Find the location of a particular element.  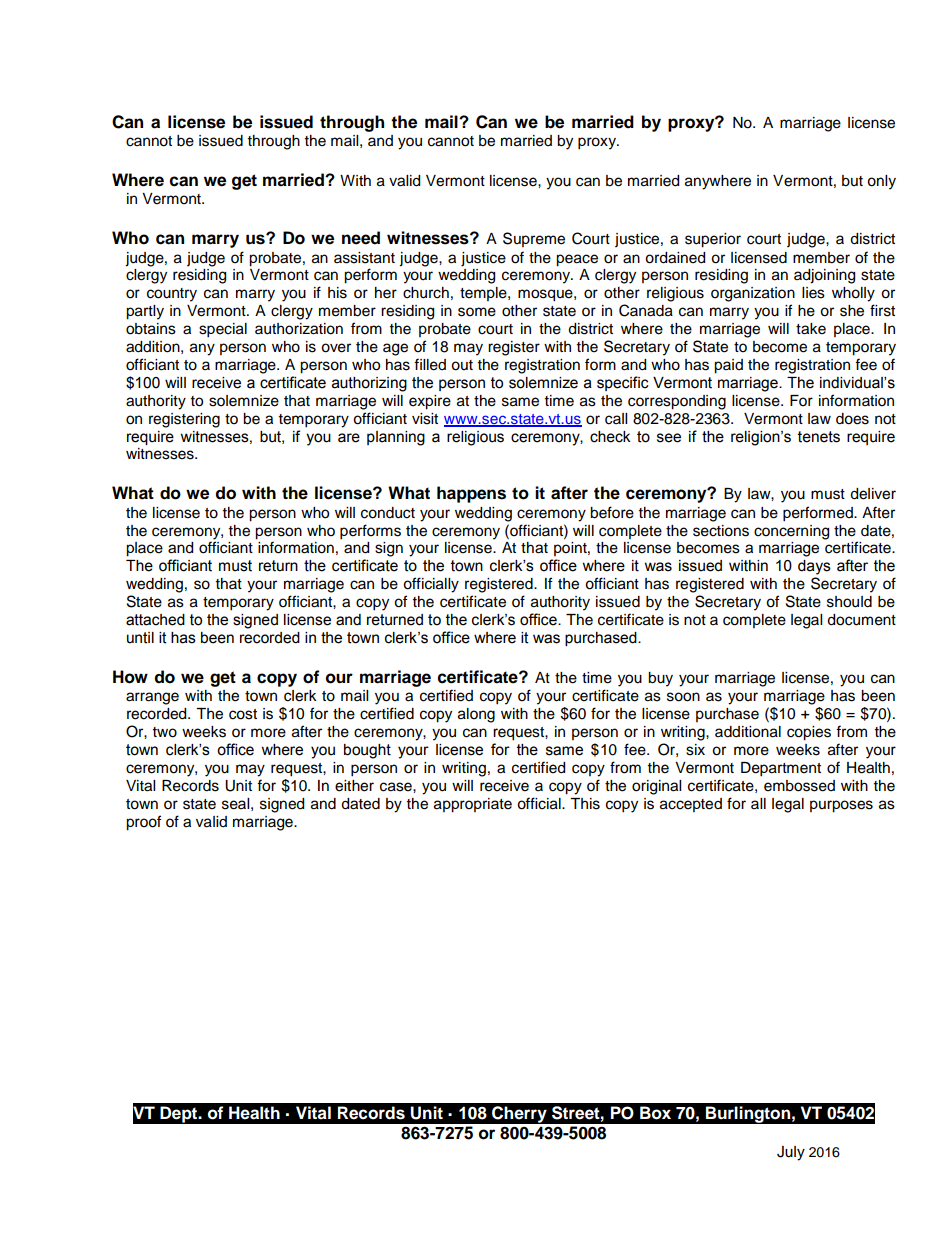

Supreme is located at coordinates (534, 239).
